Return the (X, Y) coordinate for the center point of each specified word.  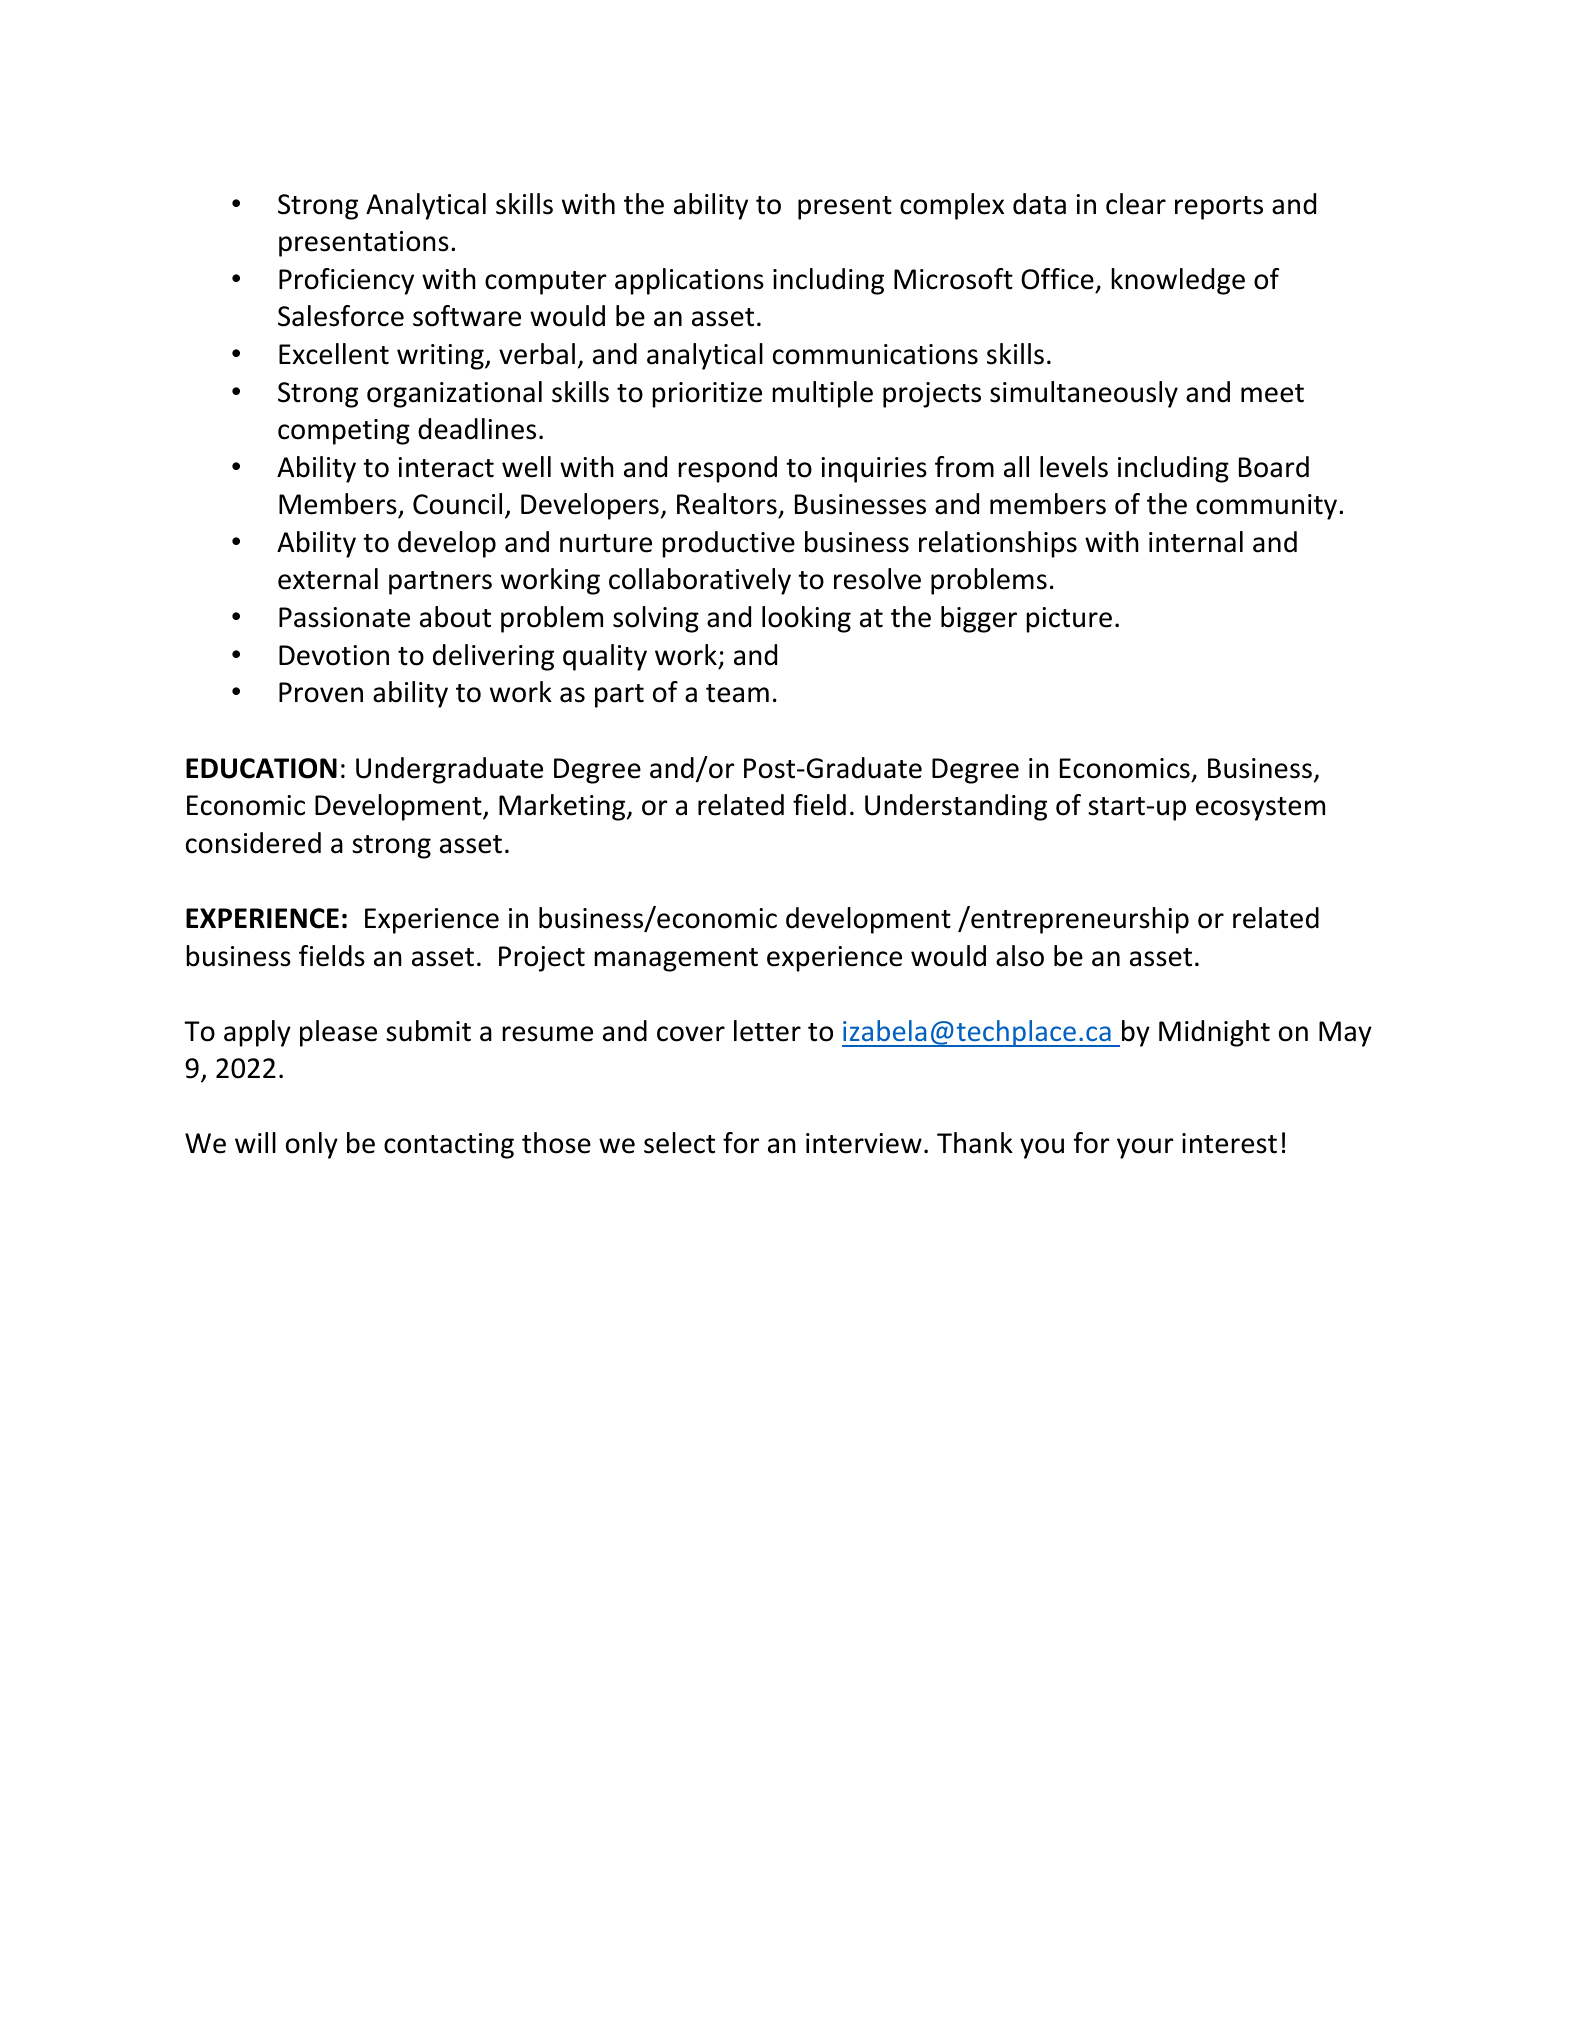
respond (727, 469)
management (676, 960)
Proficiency (346, 281)
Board (1274, 467)
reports (1219, 208)
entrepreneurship (1079, 920)
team (737, 693)
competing (344, 432)
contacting (449, 1146)
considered (253, 843)
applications (689, 281)
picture (1069, 620)
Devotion (334, 655)
